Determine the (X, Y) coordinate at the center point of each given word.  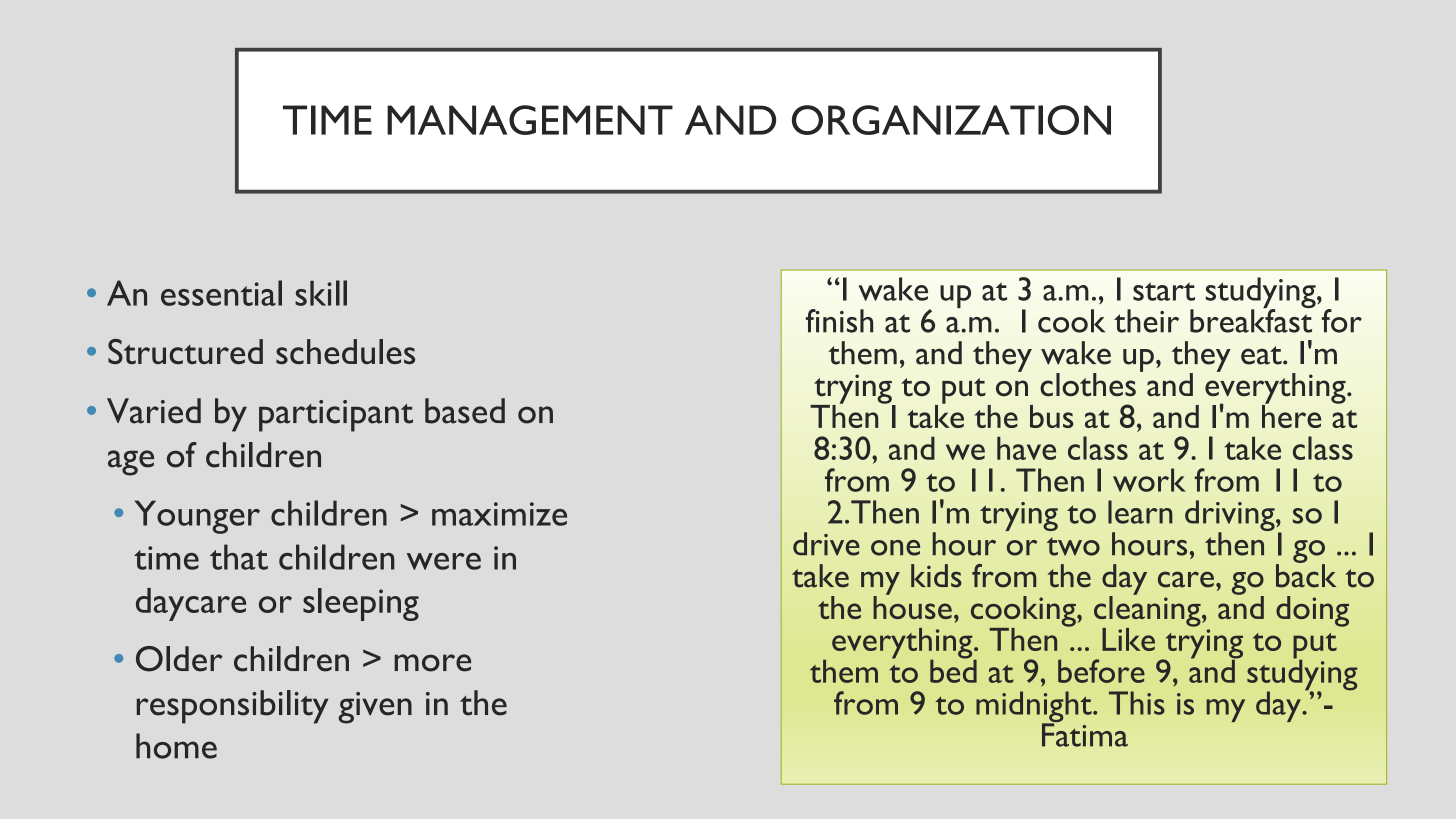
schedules (345, 351)
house (912, 606)
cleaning (1148, 611)
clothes (1088, 385)
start (1164, 291)
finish (839, 321)
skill (321, 293)
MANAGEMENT (530, 120)
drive (826, 544)
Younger (197, 517)
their (1146, 321)
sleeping (361, 604)
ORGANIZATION (951, 120)
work (1149, 480)
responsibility (232, 707)
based (465, 411)
